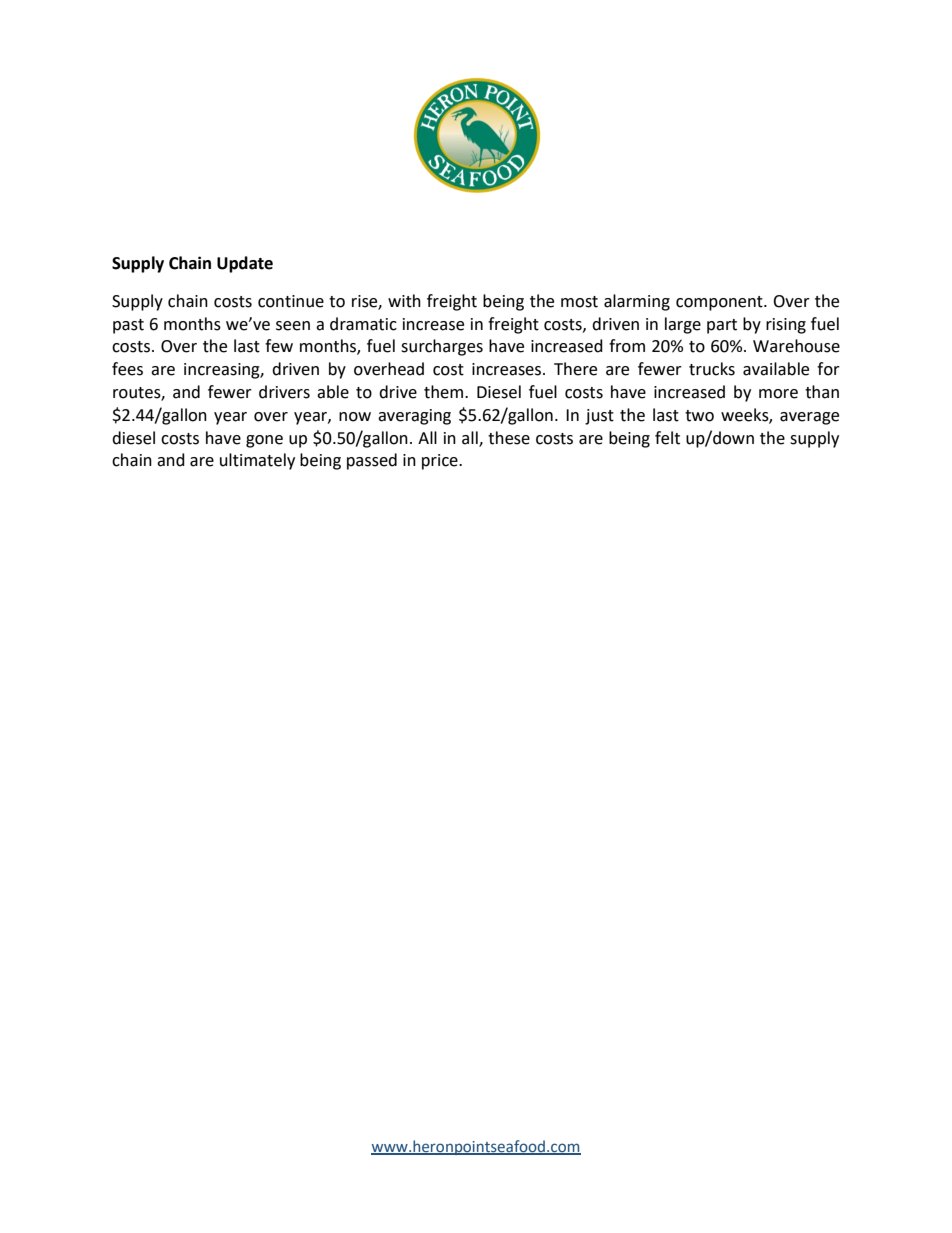 The width and height of the screenshot is (952, 1233). What do you see at coordinates (404, 301) in the screenshot?
I see `with` at bounding box center [404, 301].
